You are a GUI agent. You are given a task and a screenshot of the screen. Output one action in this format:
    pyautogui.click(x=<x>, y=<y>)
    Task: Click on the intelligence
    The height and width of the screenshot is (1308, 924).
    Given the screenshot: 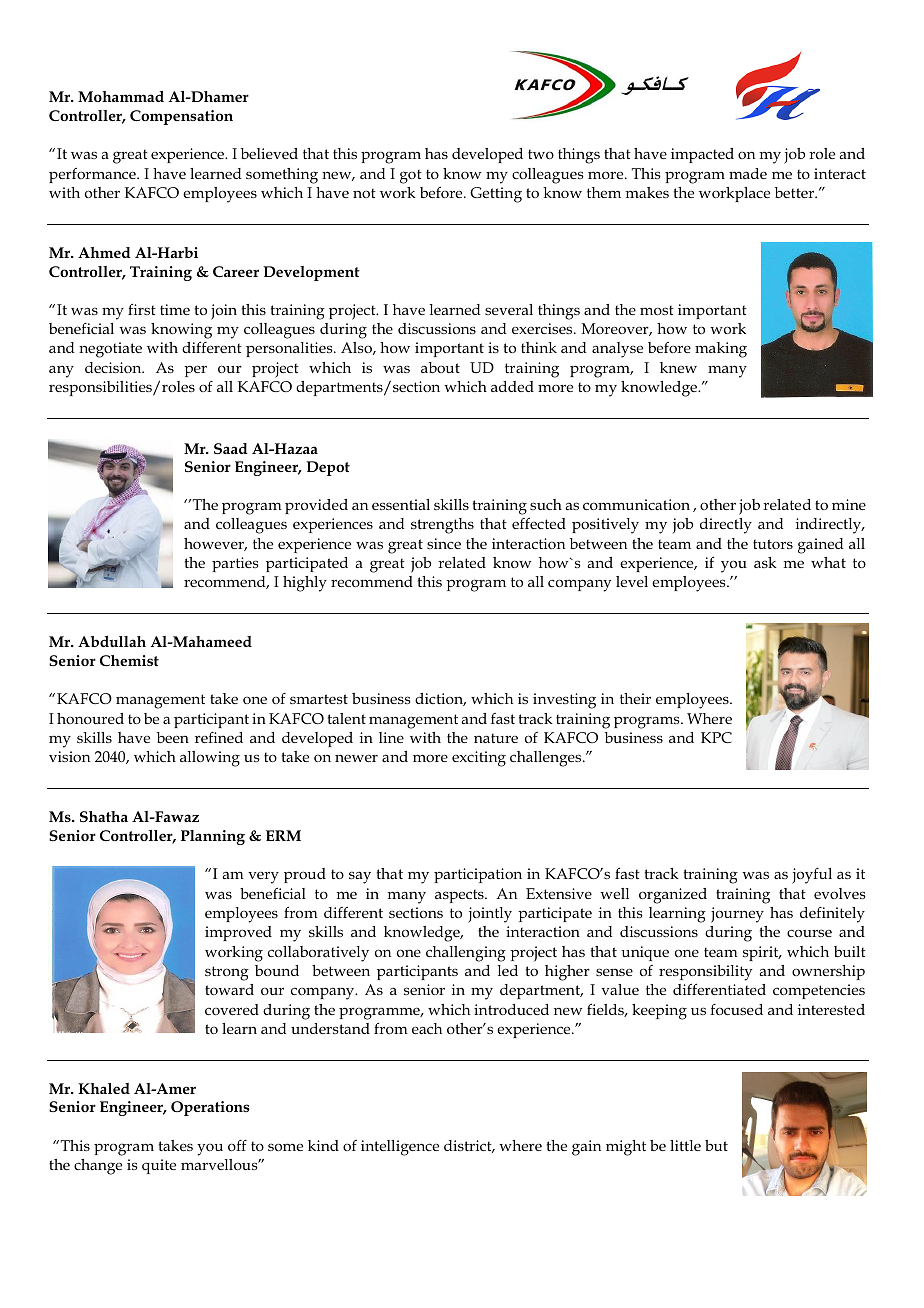 What is the action you would take?
    pyautogui.click(x=400, y=1148)
